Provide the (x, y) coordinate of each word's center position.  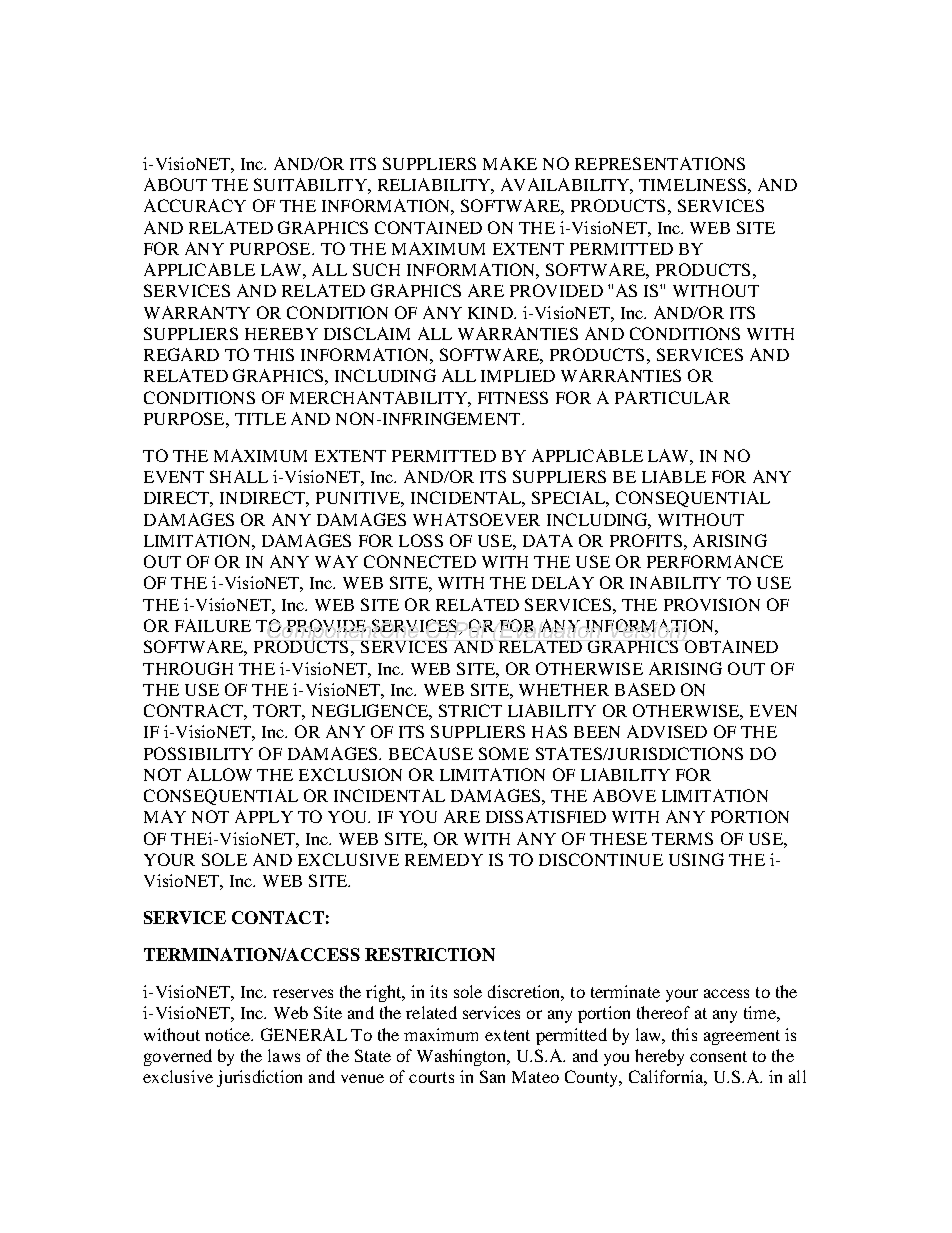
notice (229, 1034)
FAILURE (213, 625)
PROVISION (712, 604)
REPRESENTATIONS (660, 163)
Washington (462, 1057)
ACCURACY (195, 205)
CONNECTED (420, 561)
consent (718, 1056)
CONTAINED (428, 227)
